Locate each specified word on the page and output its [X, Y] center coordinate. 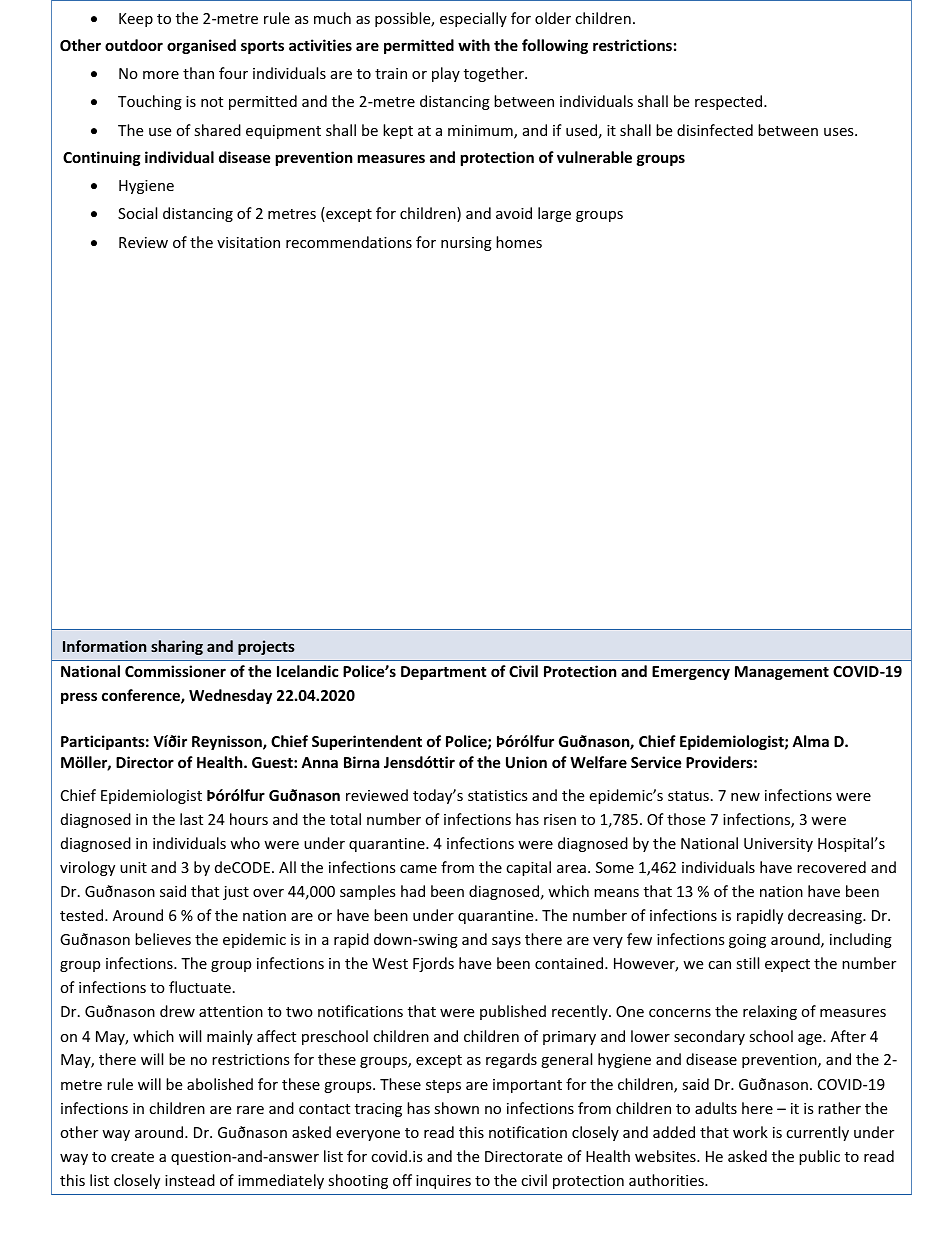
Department [444, 673]
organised [201, 46]
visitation [248, 242]
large [554, 214]
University [778, 845]
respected [730, 102]
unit [133, 867]
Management [782, 673]
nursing [466, 244]
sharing [177, 647]
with [474, 45]
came [418, 869]
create [132, 1157]
